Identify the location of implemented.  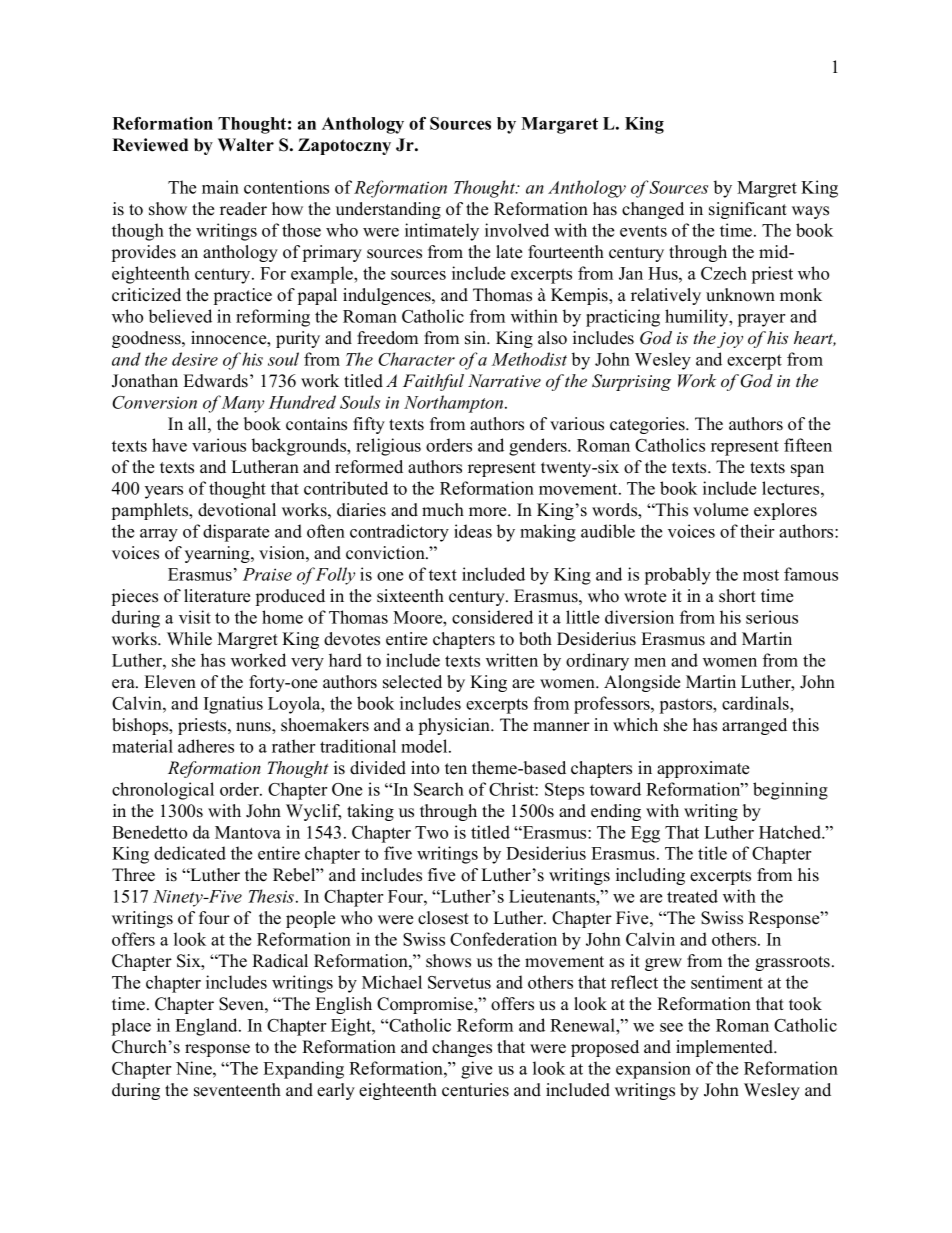
(726, 1048).
